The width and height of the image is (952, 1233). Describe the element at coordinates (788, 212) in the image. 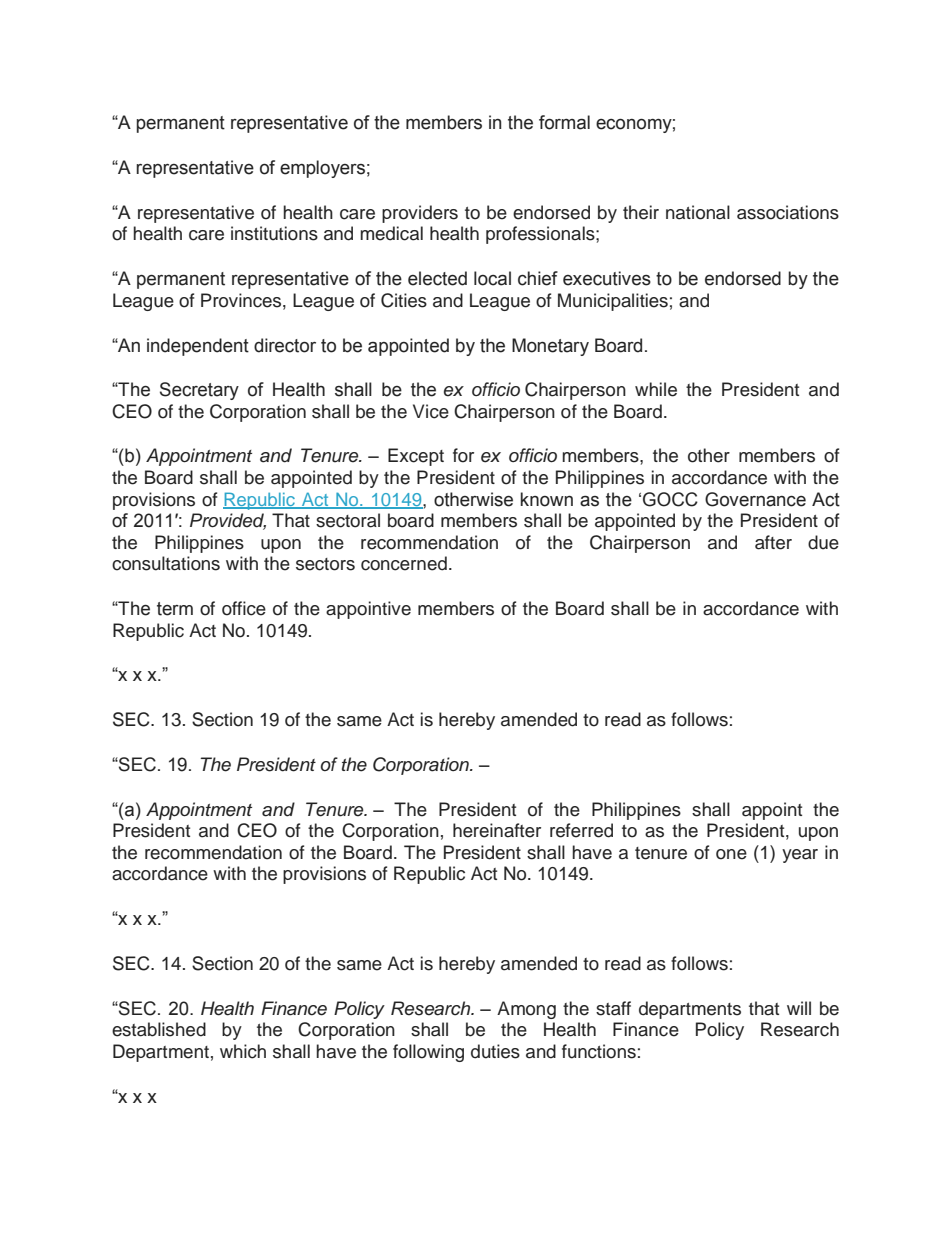

I see `associations` at that location.
